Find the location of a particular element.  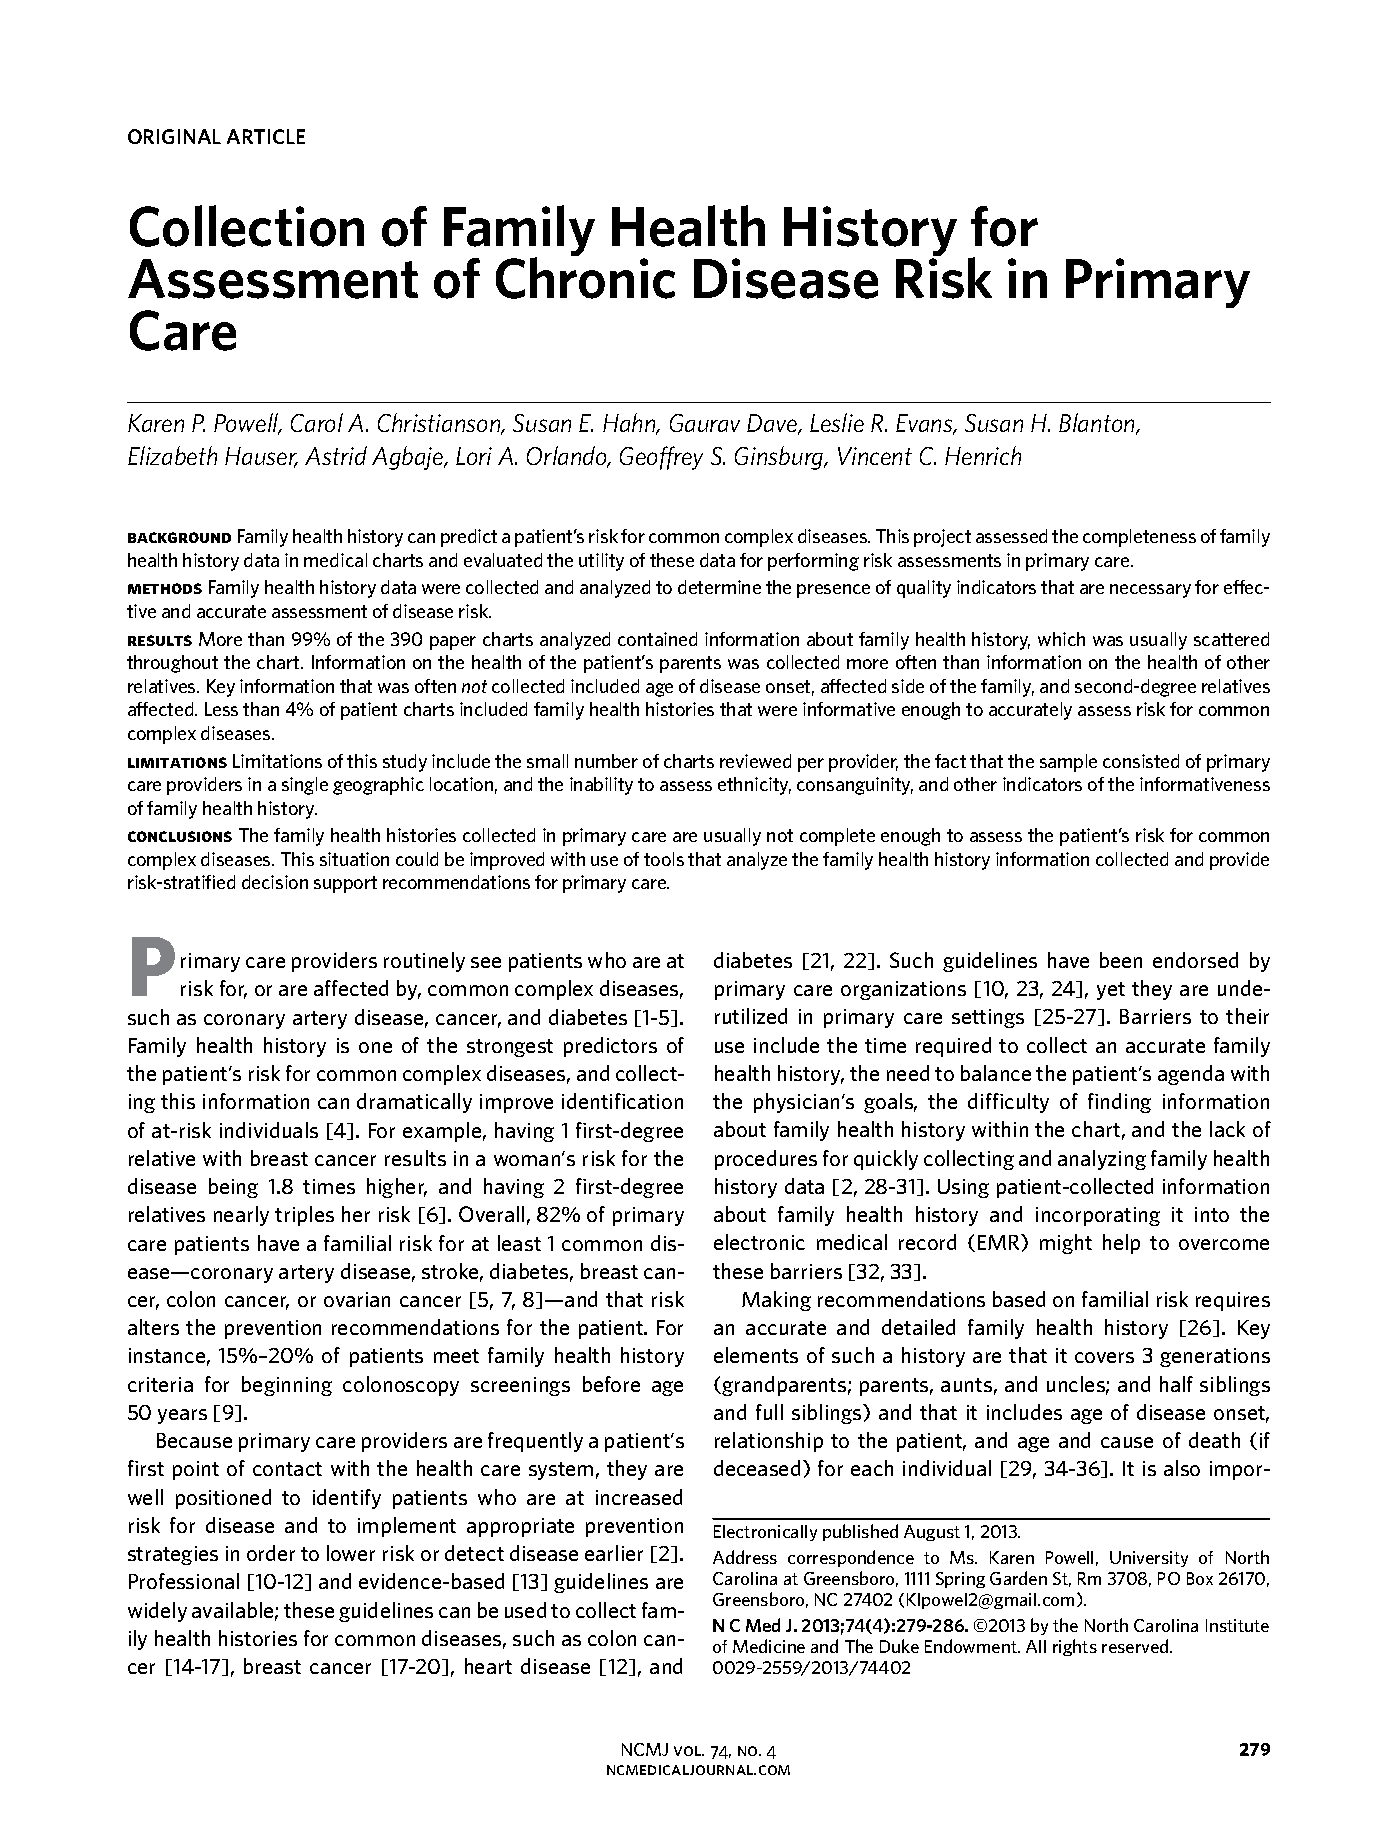

order is located at coordinates (271, 1553).
